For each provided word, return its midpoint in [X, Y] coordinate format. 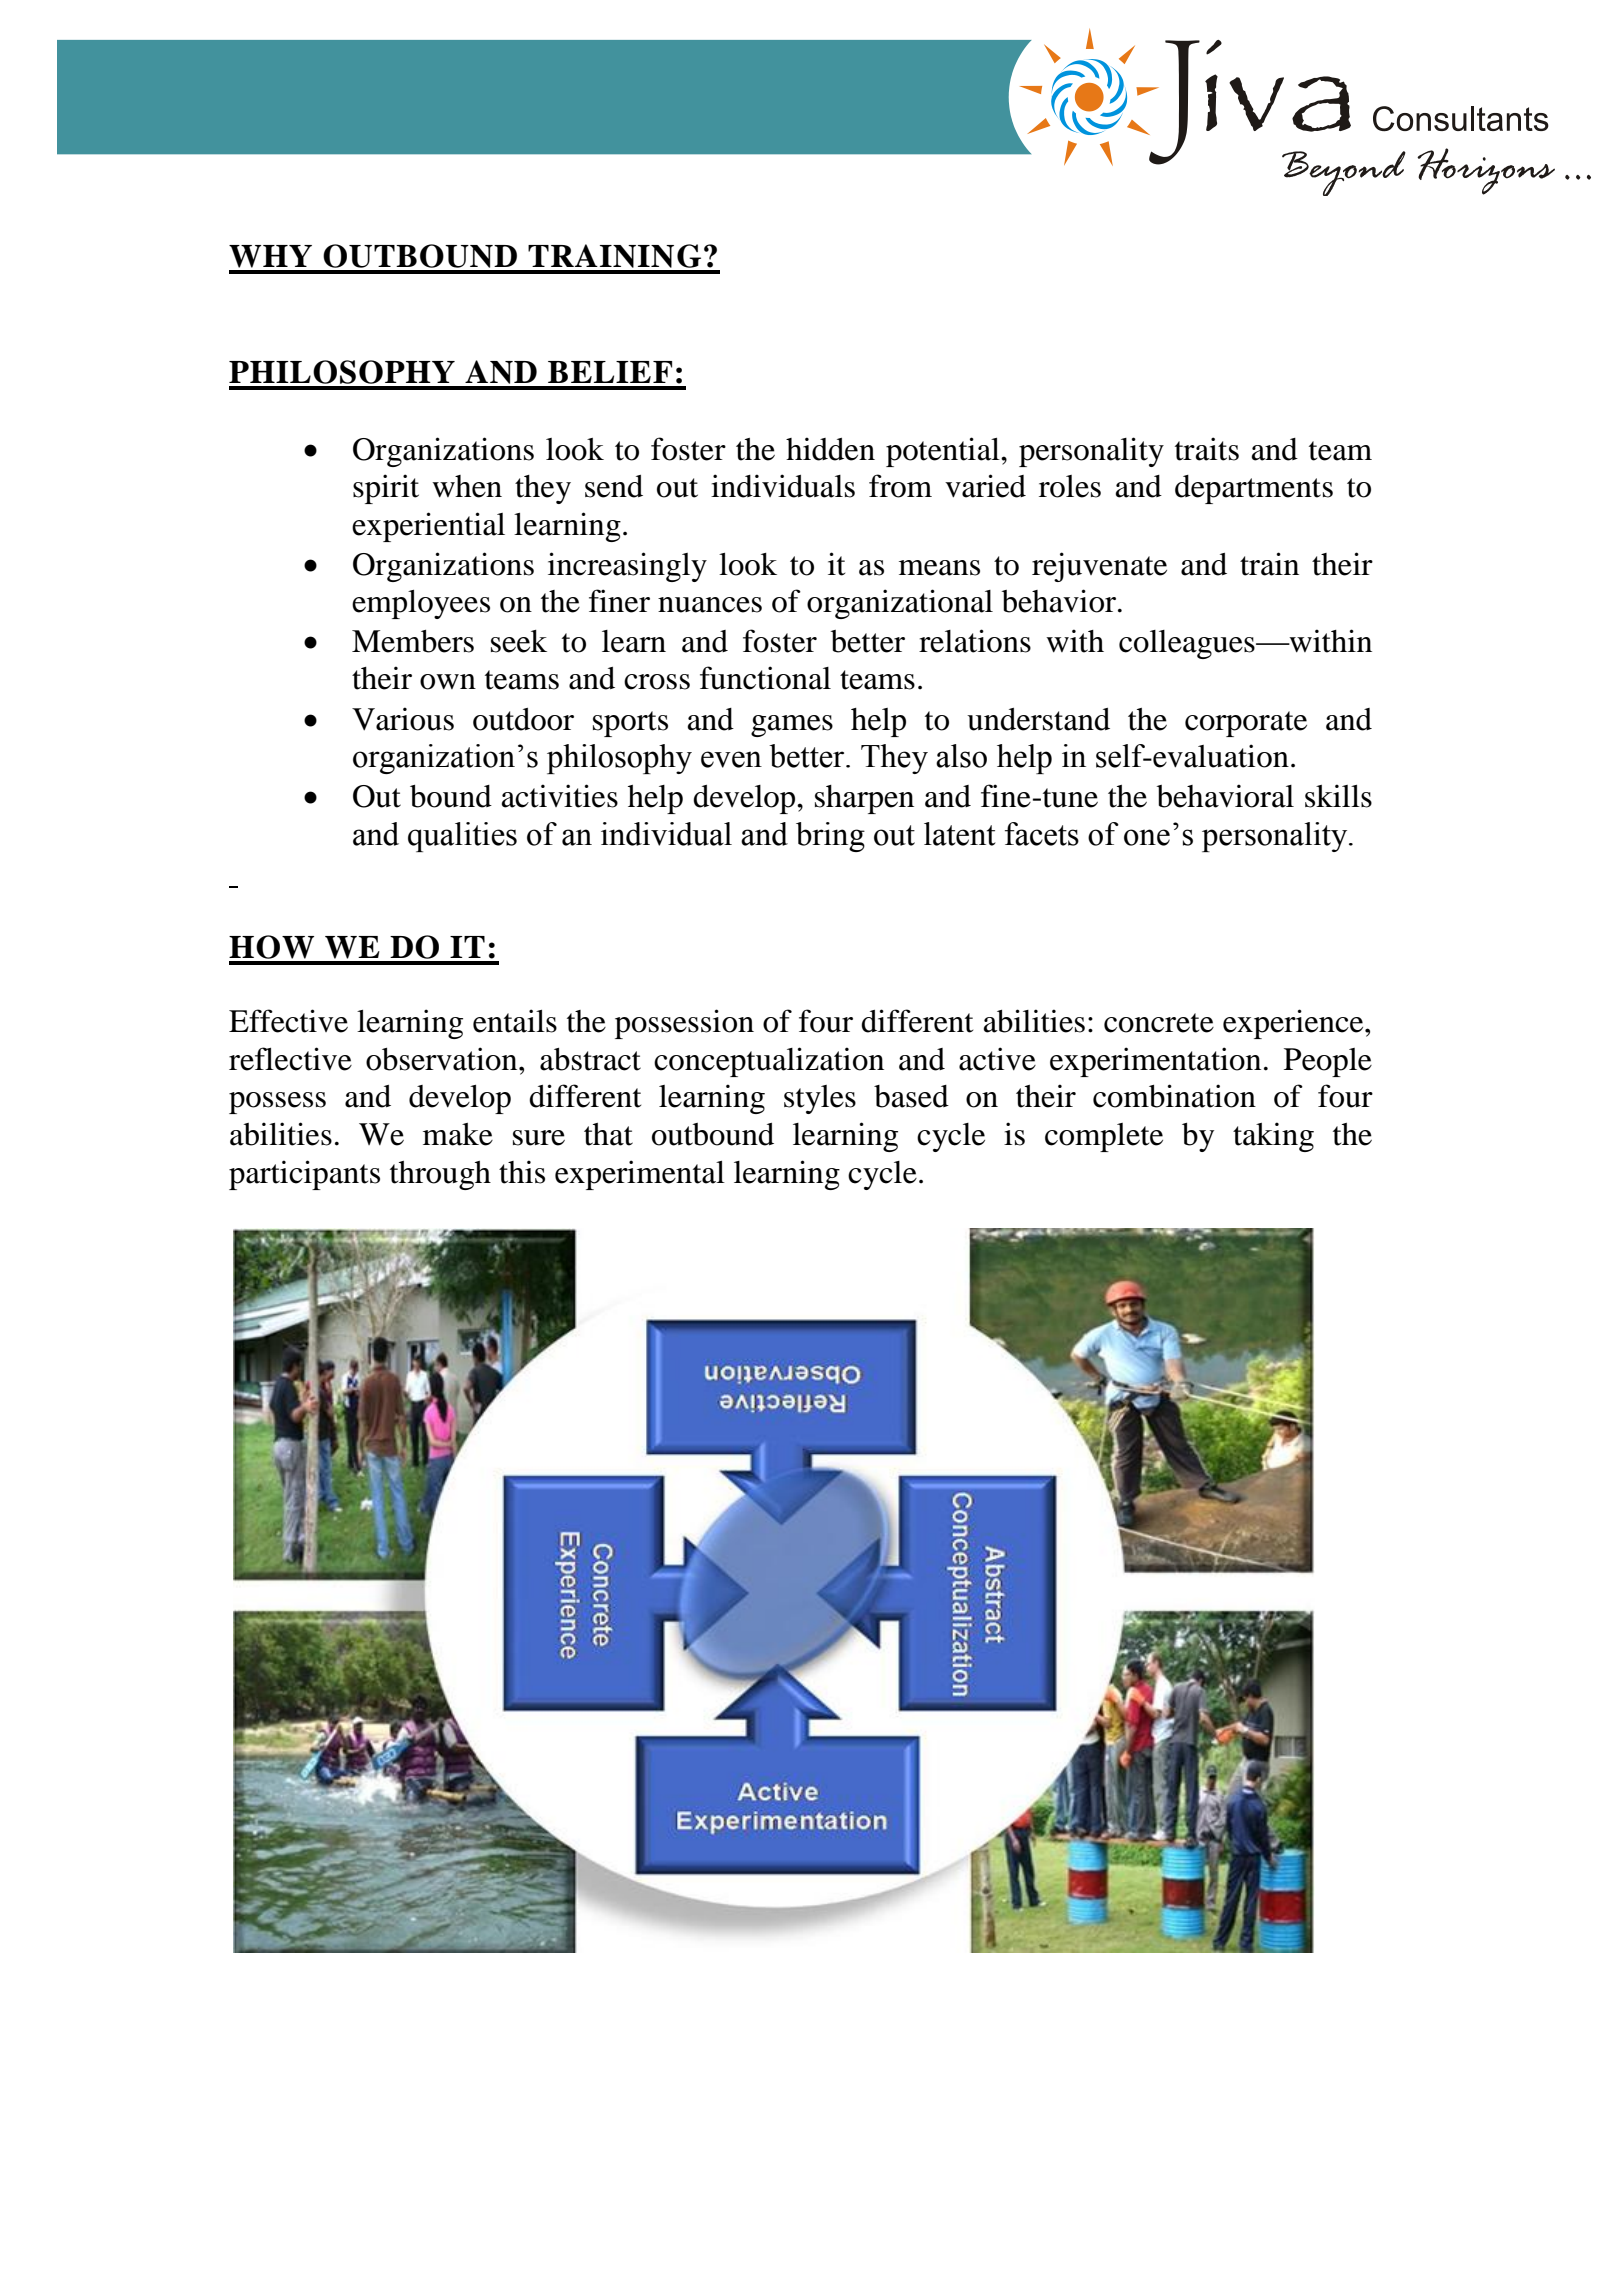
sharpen [864, 799]
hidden [830, 449]
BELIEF [610, 372]
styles [820, 1099]
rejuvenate [1099, 567]
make [458, 1134]
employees [421, 604]
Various [403, 719]
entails [515, 1021]
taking [1273, 1137]
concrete [1159, 1023]
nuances [710, 605]
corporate [1246, 724]
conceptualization [769, 1062]
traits [1207, 449]
